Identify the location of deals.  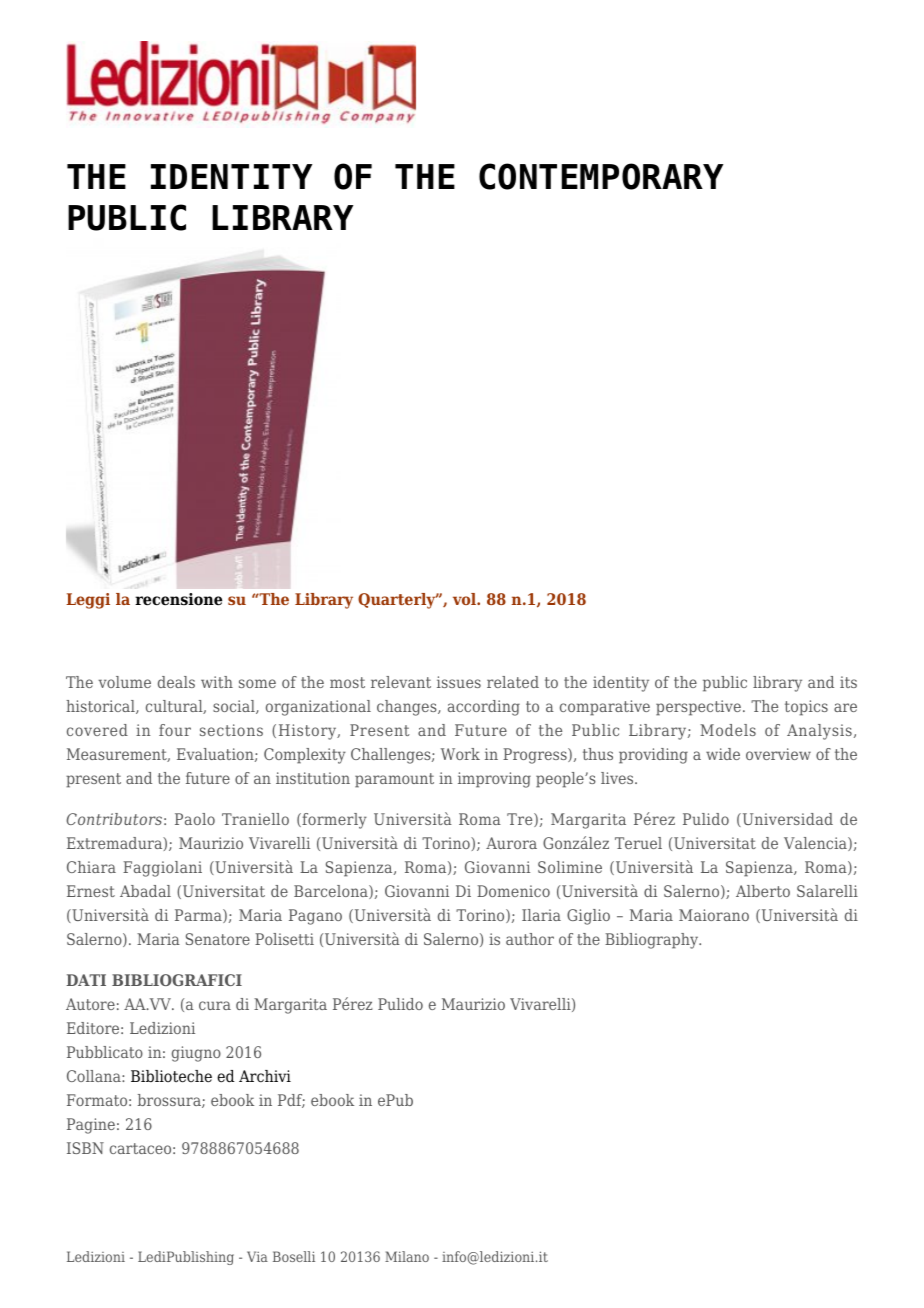
(176, 682).
